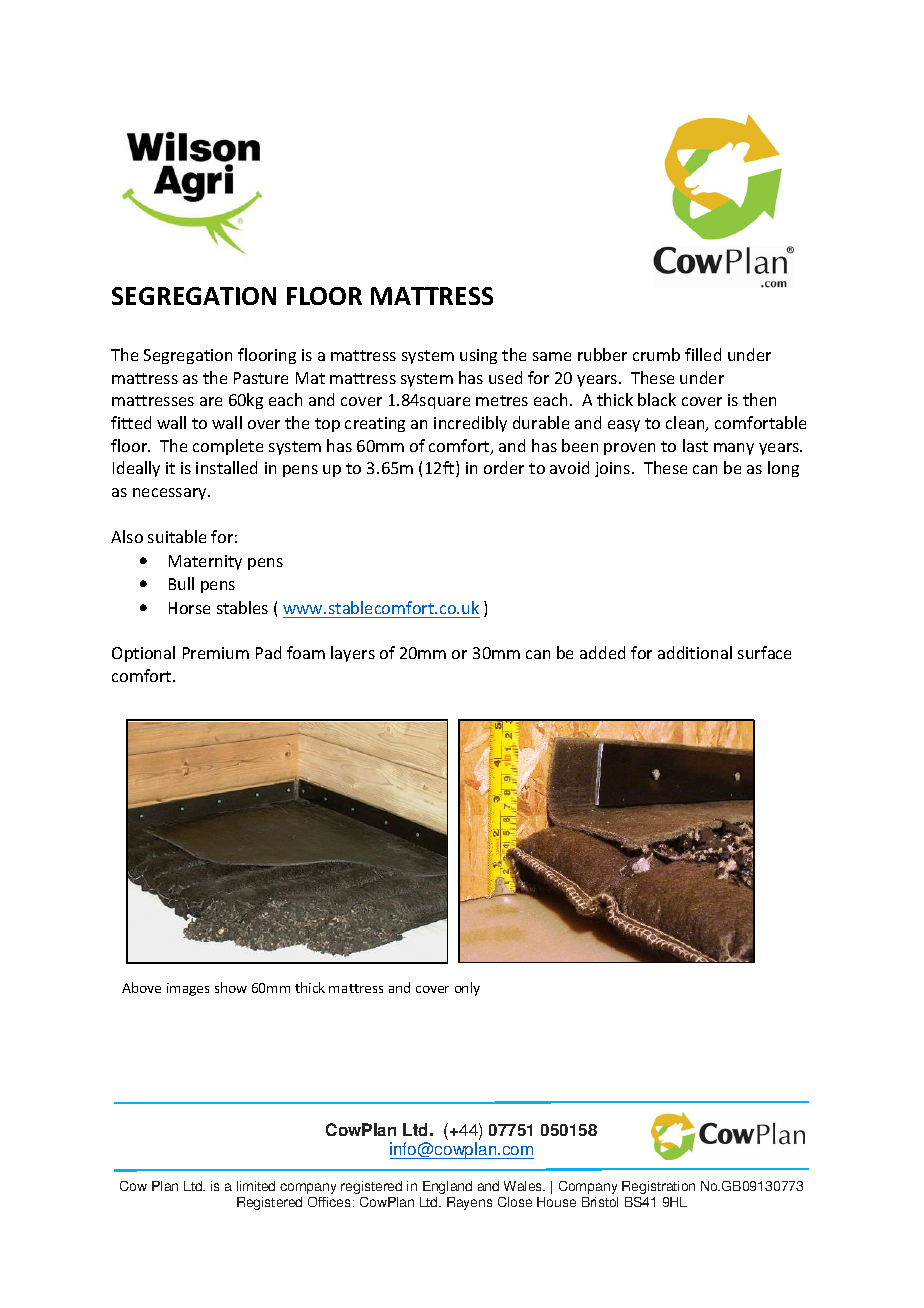  What do you see at coordinates (181, 583) in the screenshot?
I see `Bull` at bounding box center [181, 583].
